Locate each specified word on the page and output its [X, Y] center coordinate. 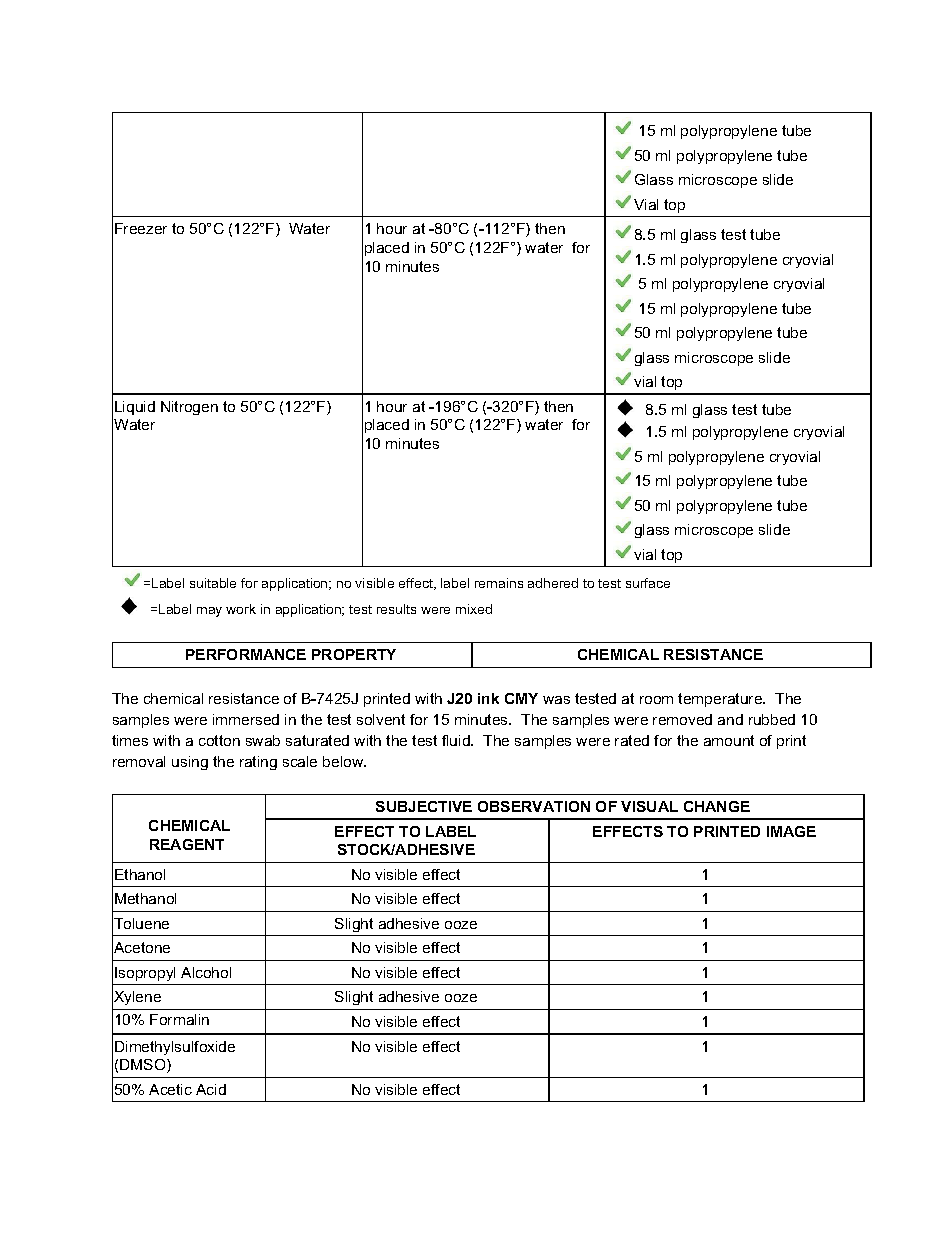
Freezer [141, 228]
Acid [211, 1089]
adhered [553, 583]
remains [499, 583]
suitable [213, 583]
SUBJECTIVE [424, 806]
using [190, 763]
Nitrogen [189, 408]
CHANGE [717, 806]
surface [648, 583]
